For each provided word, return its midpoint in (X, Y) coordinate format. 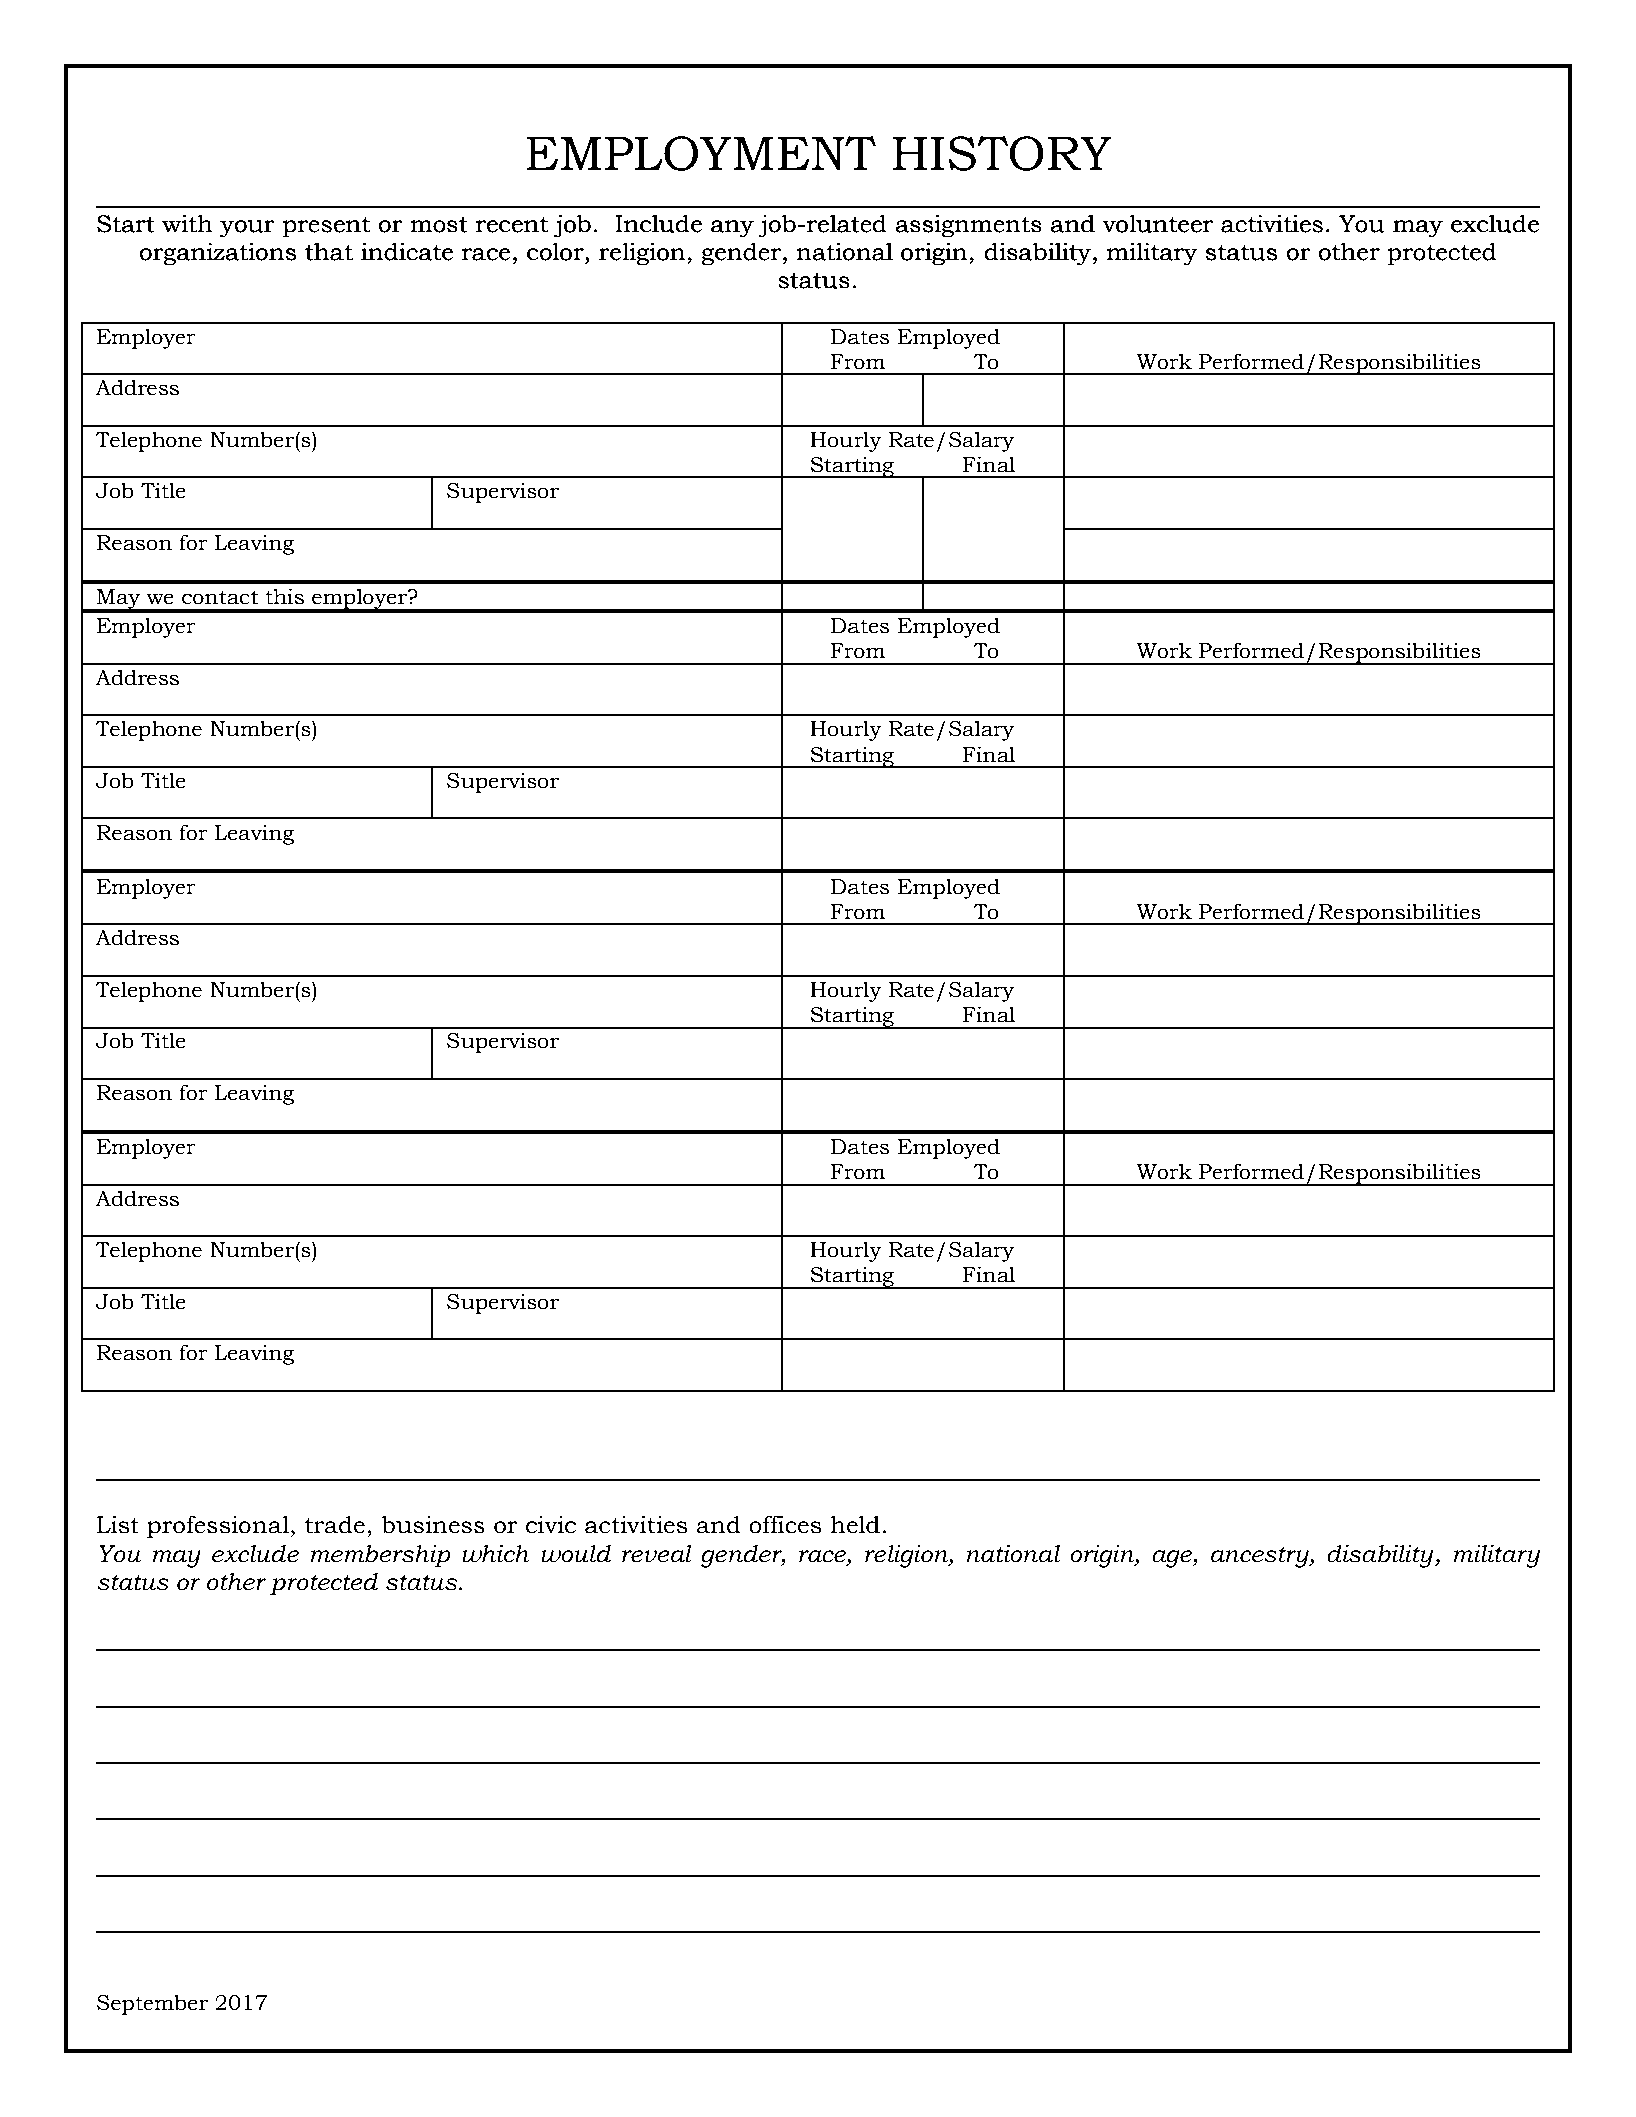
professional (218, 1527)
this (284, 596)
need (420, 1439)
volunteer (1158, 224)
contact (220, 597)
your (247, 228)
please (750, 1441)
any (732, 228)
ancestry (1261, 1557)
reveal (657, 1553)
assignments (969, 226)
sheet (1168, 1439)
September (152, 2004)
